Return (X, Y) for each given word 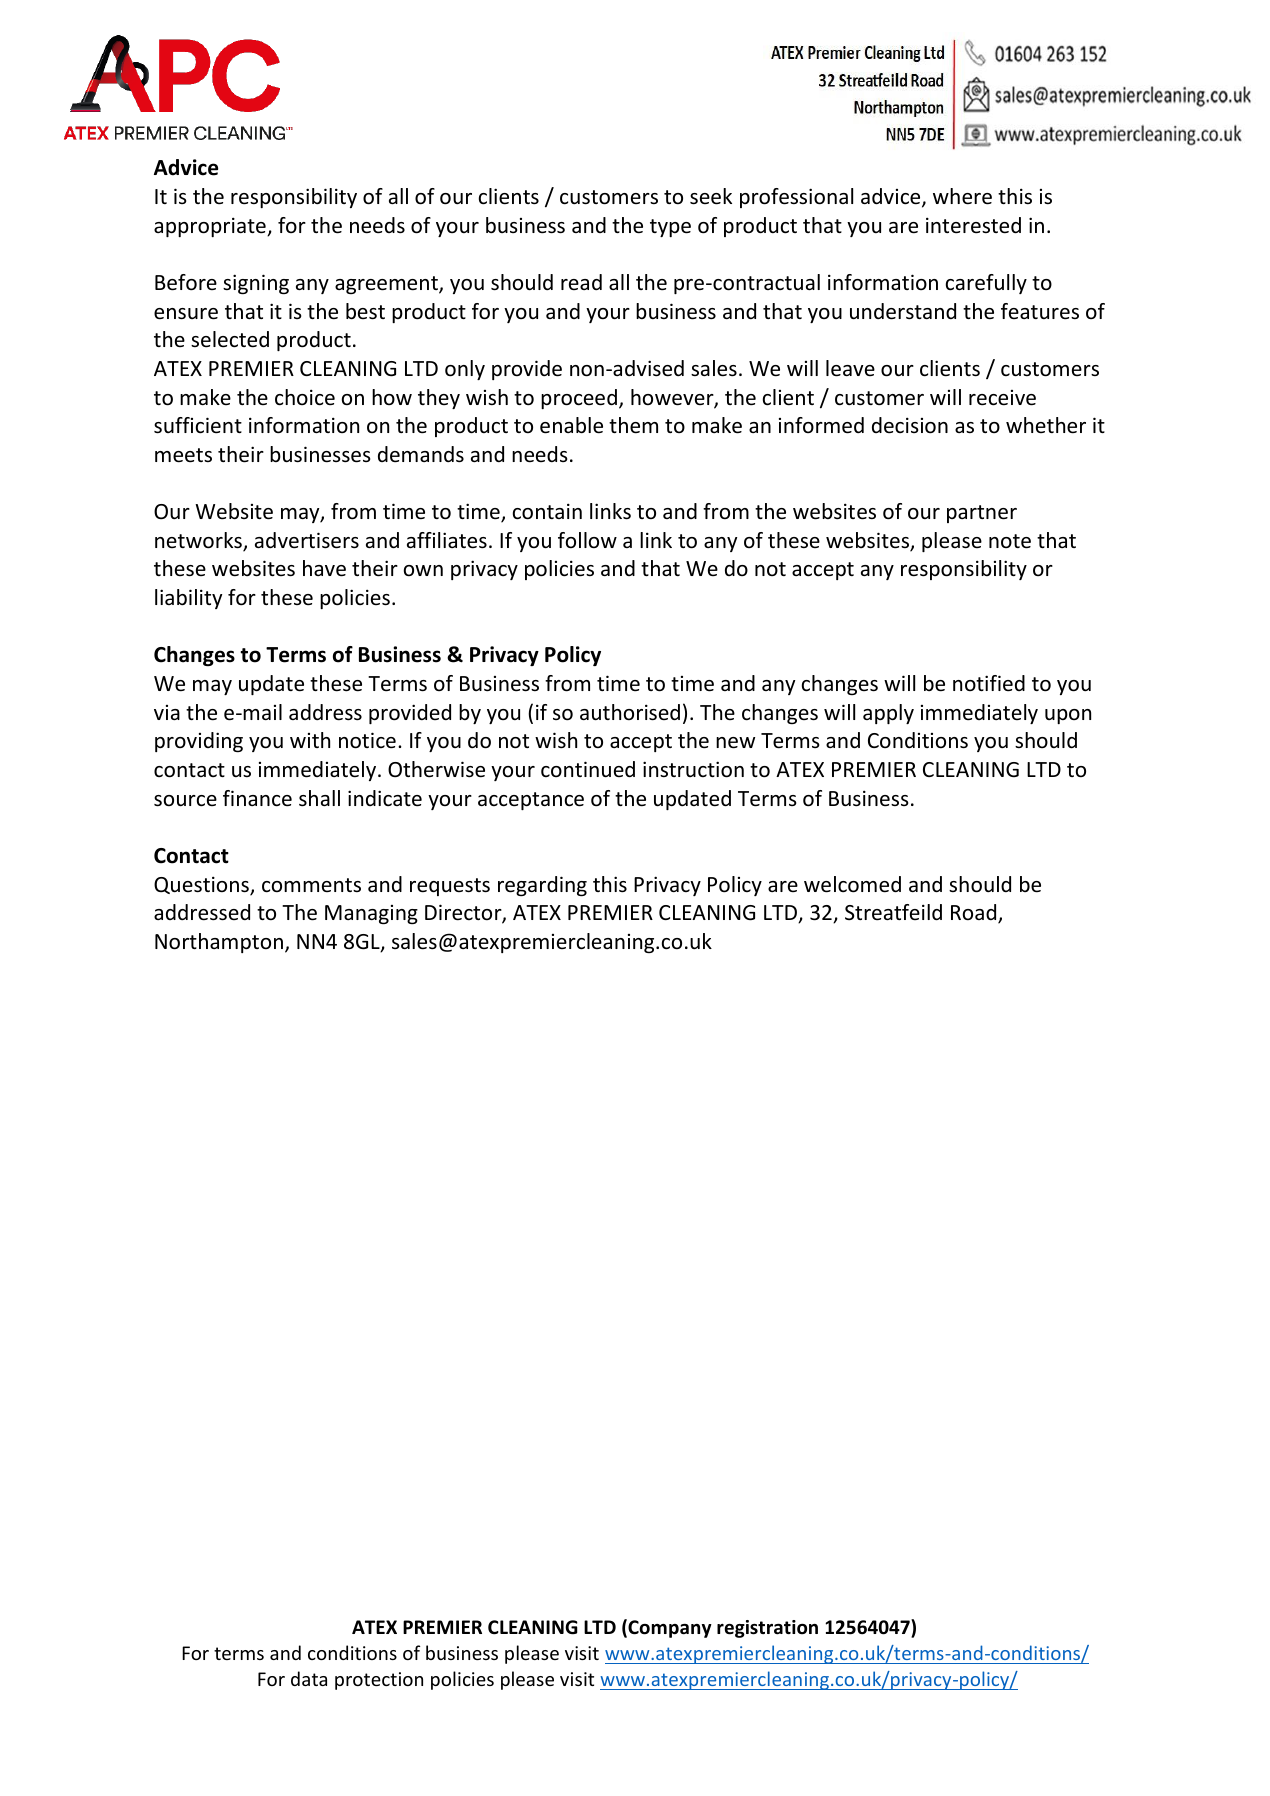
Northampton (220, 943)
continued (588, 769)
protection (379, 1681)
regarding (542, 886)
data (309, 1678)
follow (587, 540)
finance (257, 798)
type (670, 228)
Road (975, 913)
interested (973, 225)
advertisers (307, 540)
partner (982, 514)
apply (888, 714)
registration (767, 1629)
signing (256, 284)
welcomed (852, 884)
